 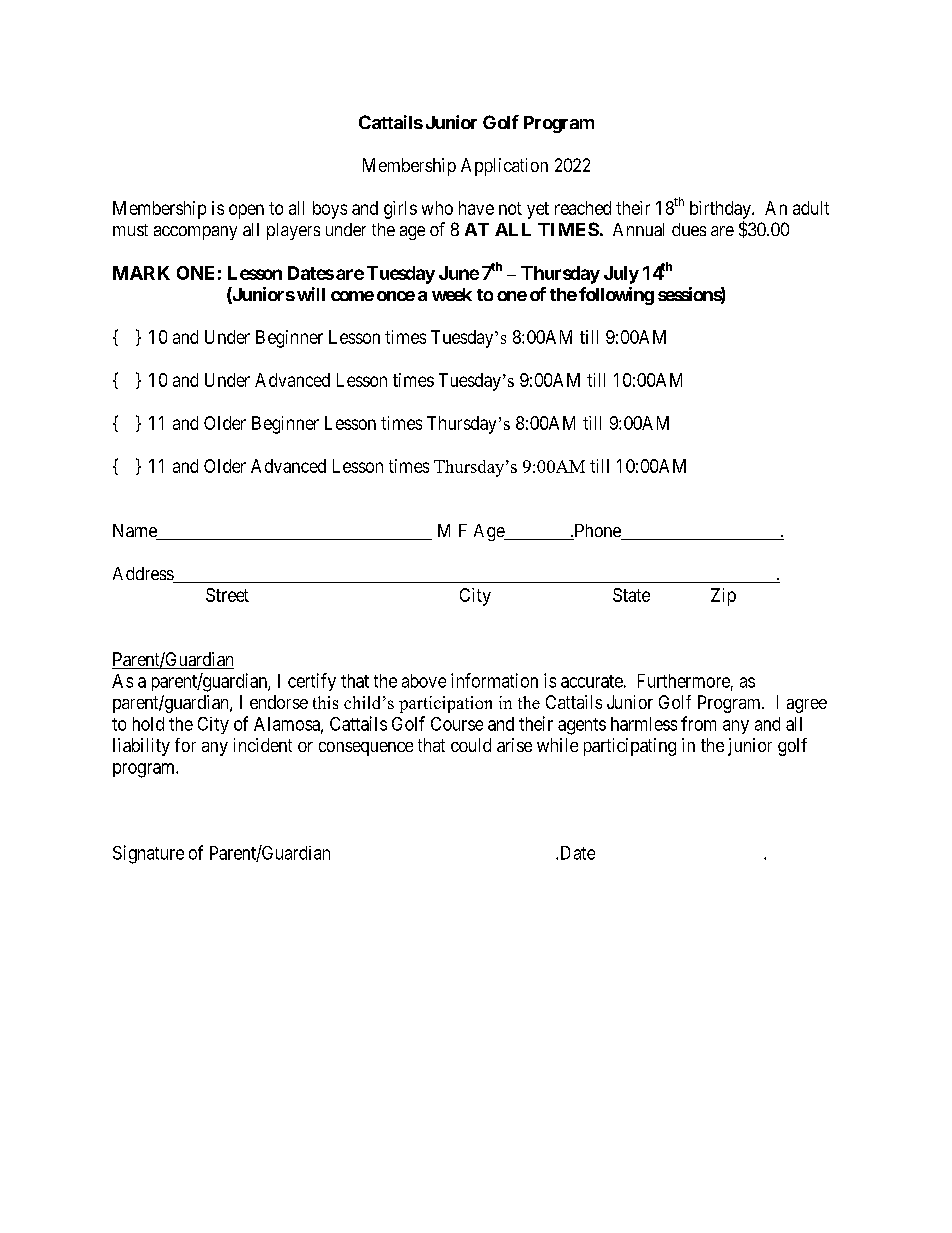 I want to click on State, so click(x=631, y=595).
